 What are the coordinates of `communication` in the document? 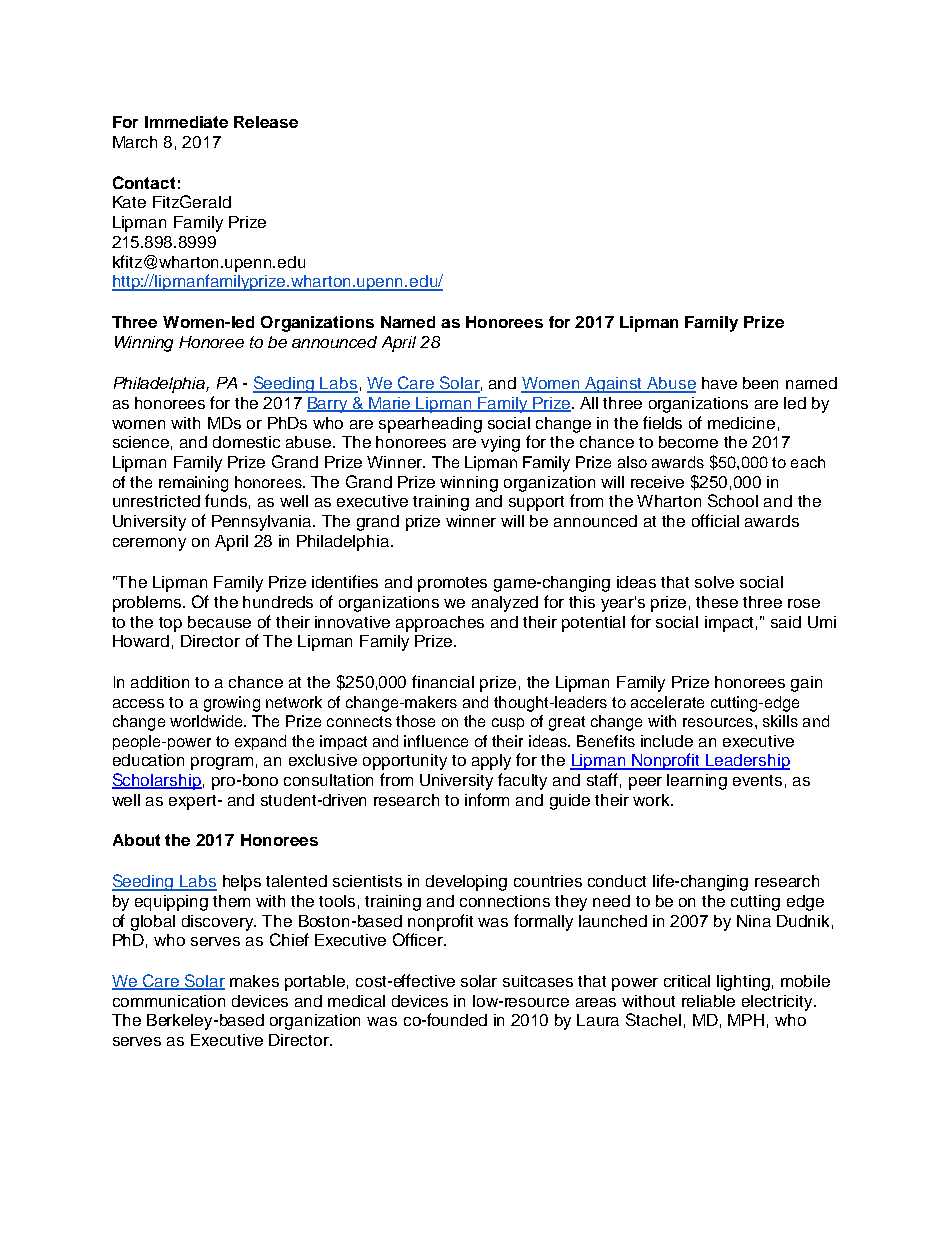 It's located at (169, 1001).
